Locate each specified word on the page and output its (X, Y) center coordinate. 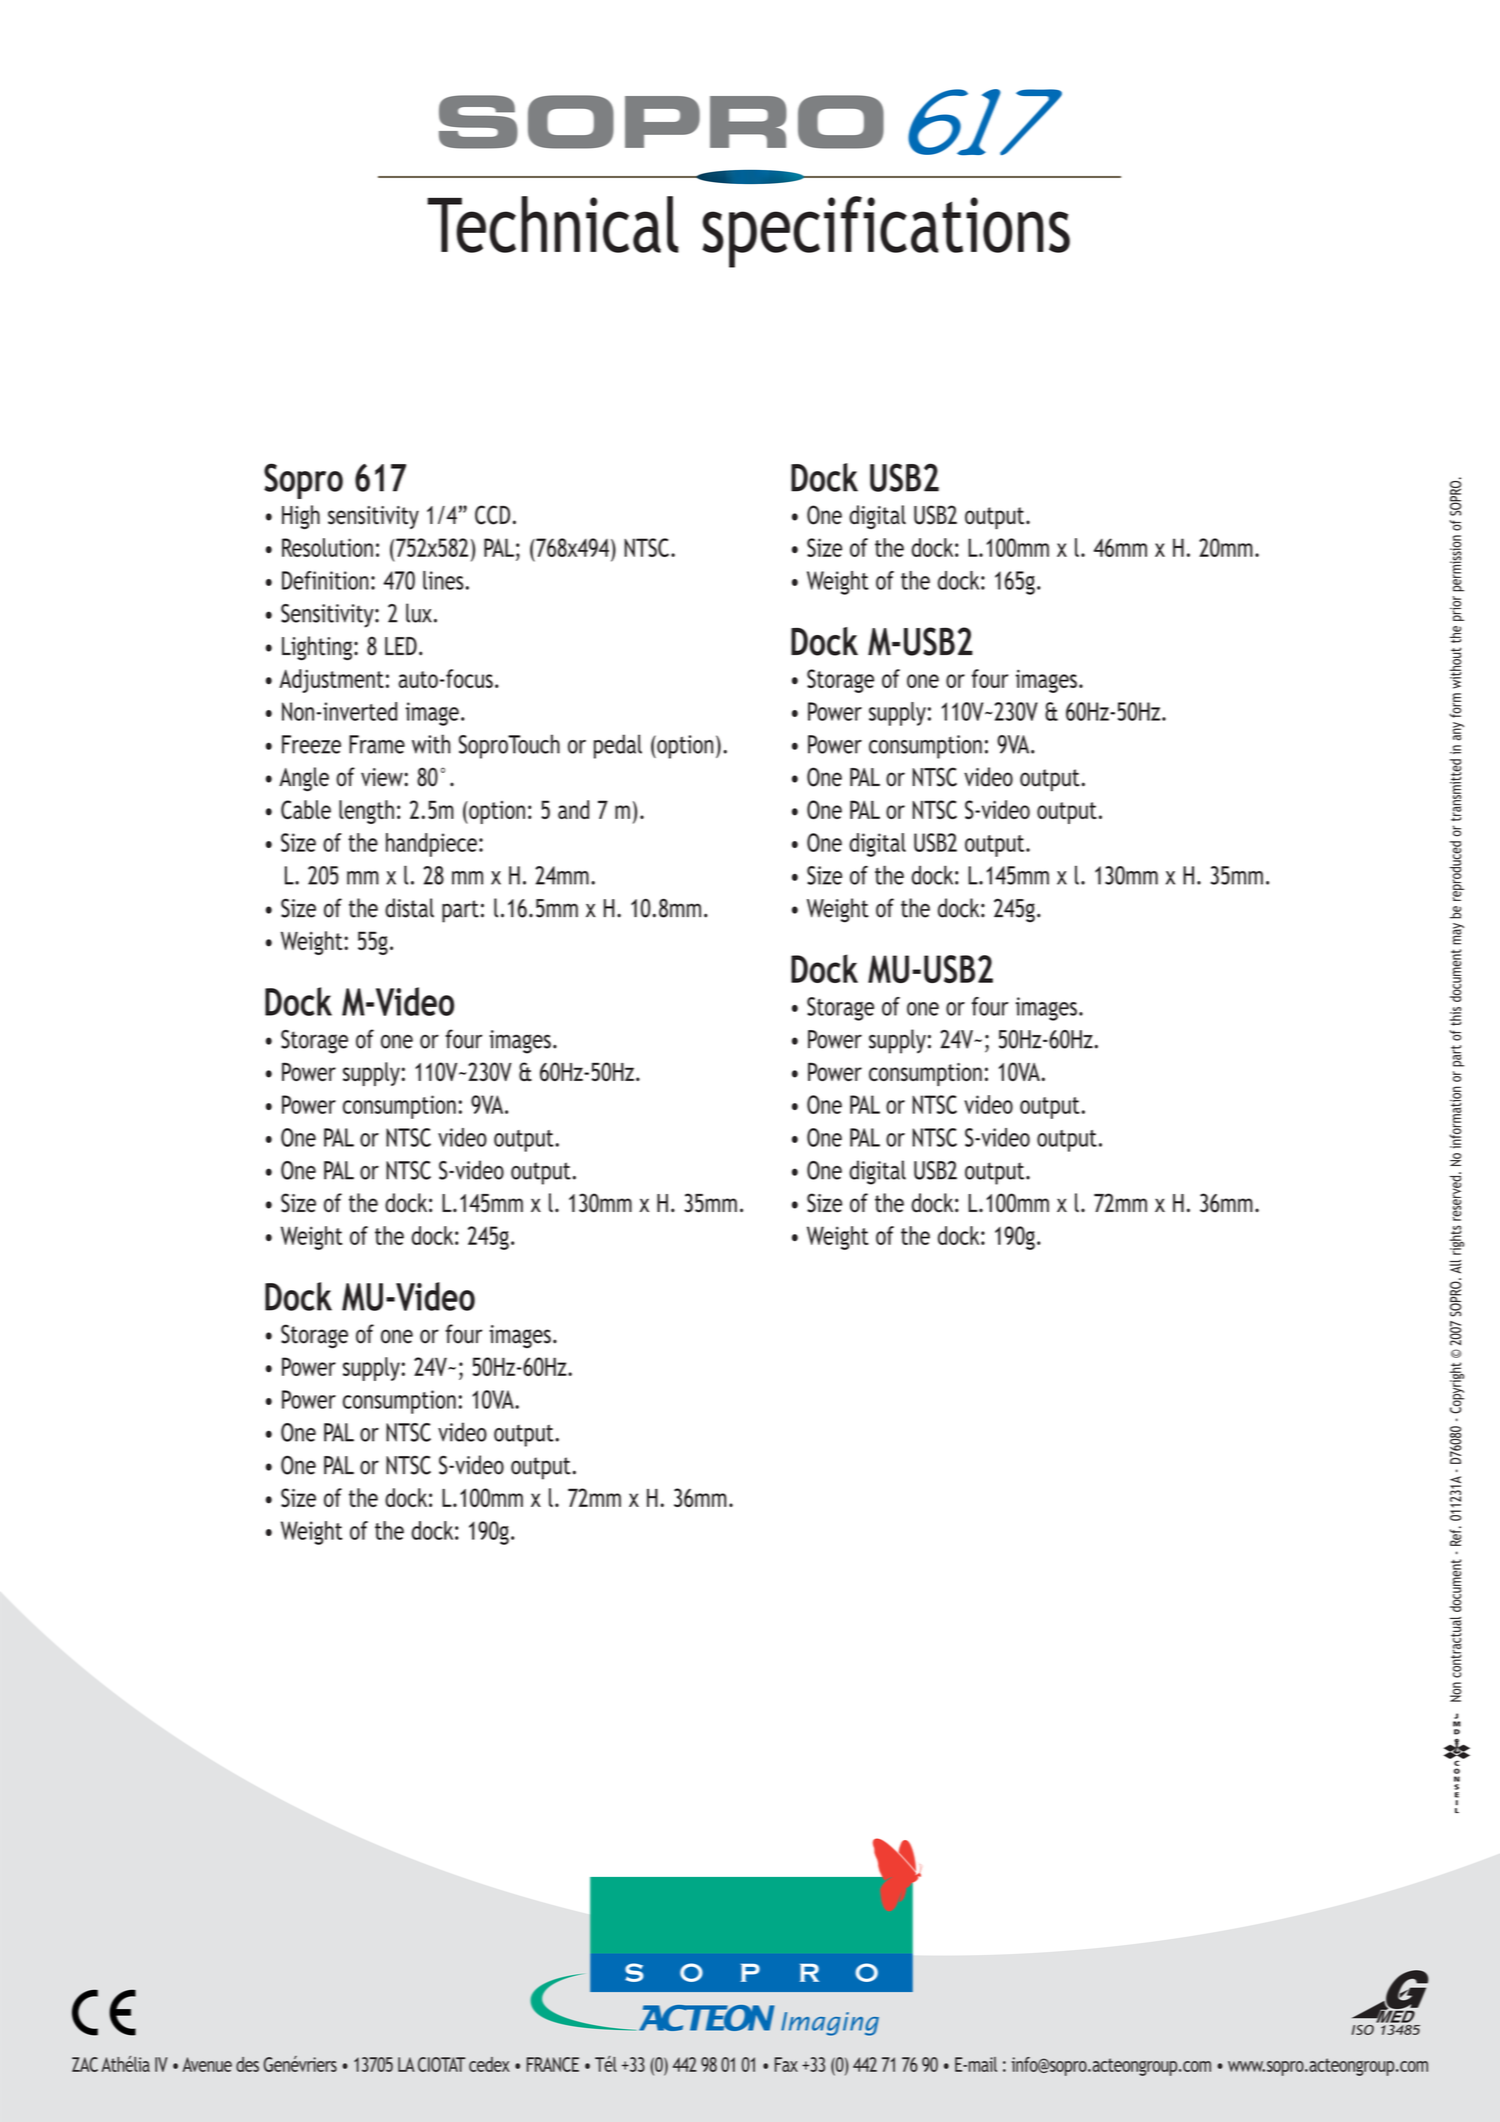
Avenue (207, 2064)
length (366, 812)
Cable (306, 809)
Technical (552, 224)
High (301, 517)
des (247, 2064)
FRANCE (553, 2064)
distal (409, 908)
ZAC (85, 2064)
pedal (618, 746)
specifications (886, 232)
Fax (786, 2064)
